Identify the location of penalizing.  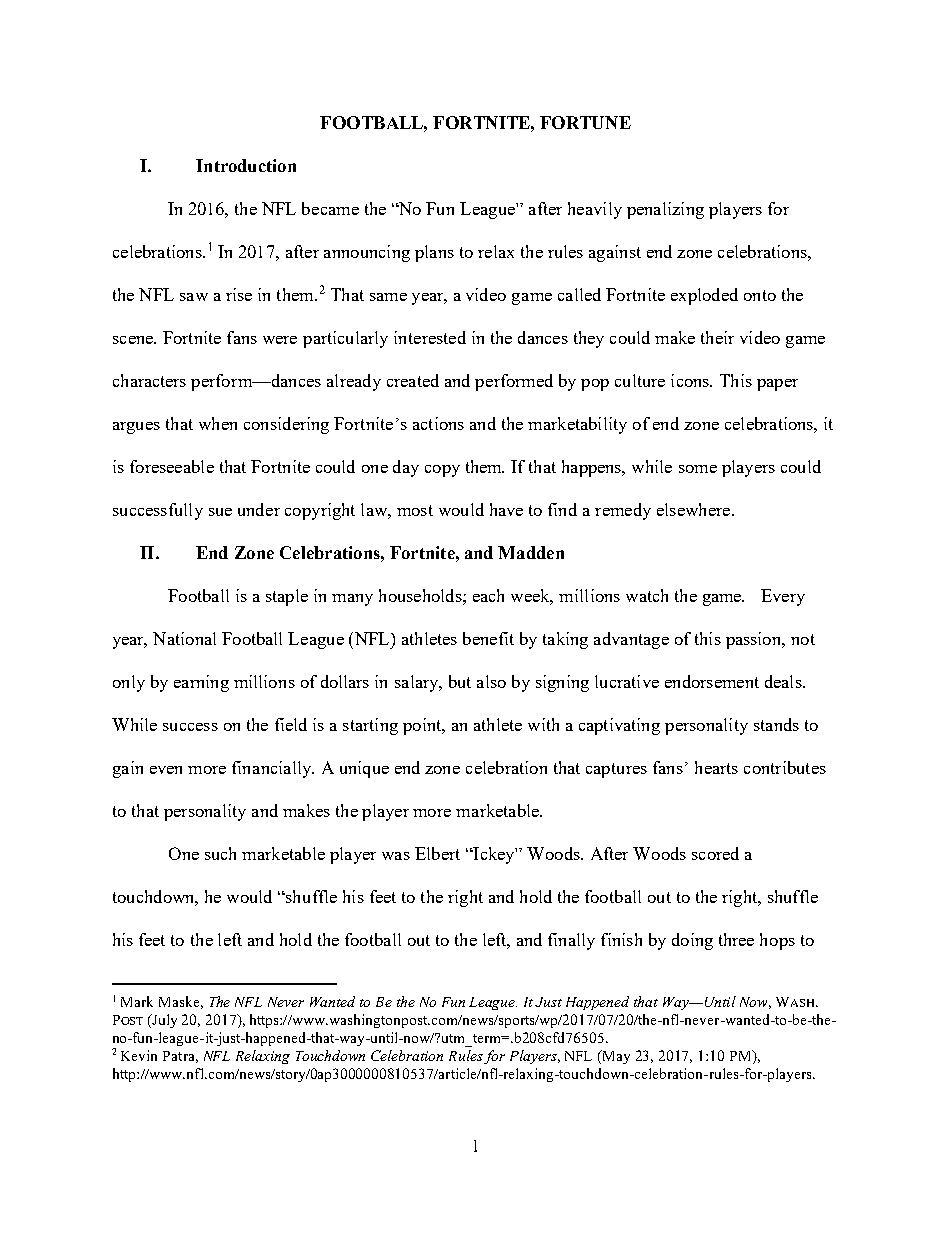
(665, 210).
